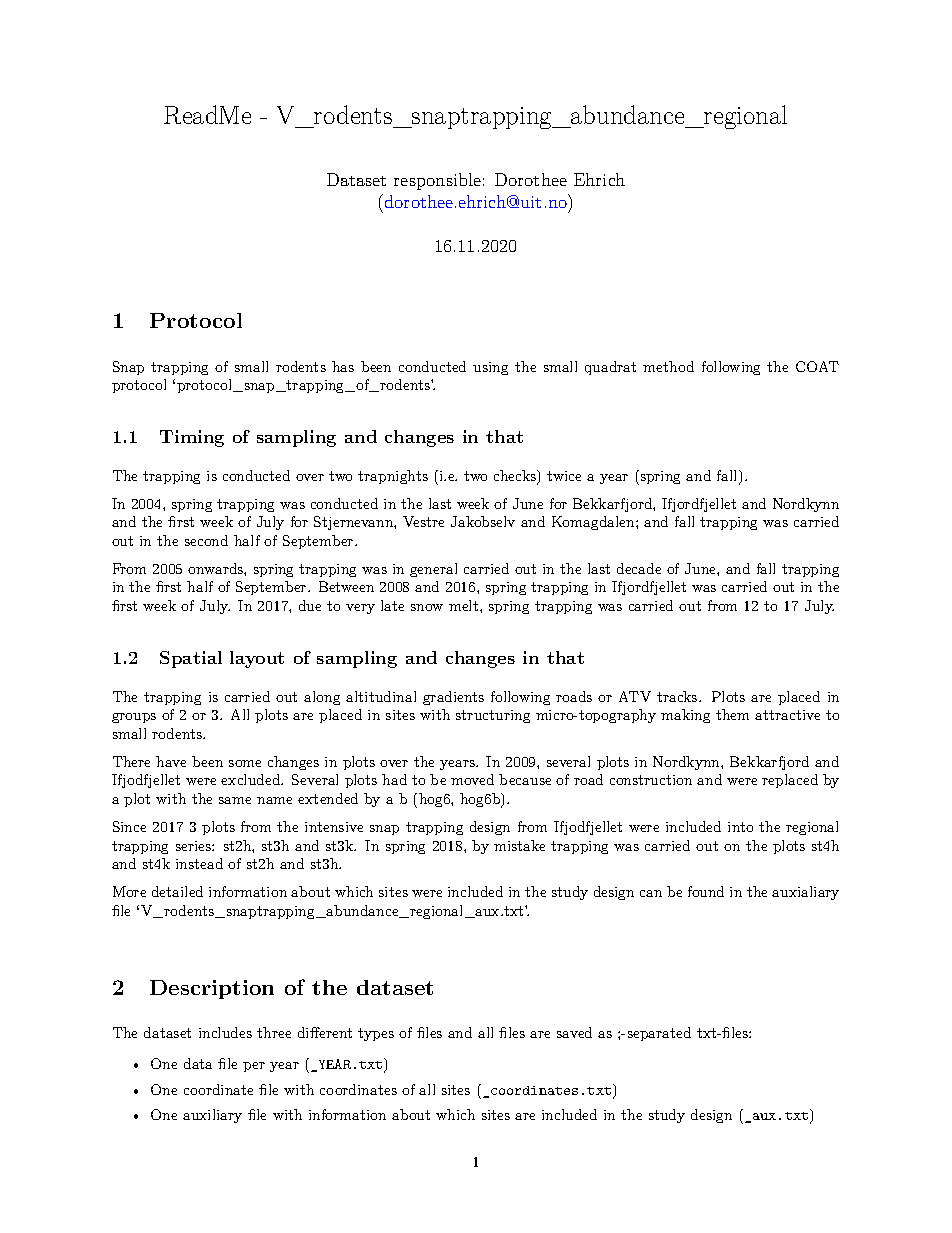 This screenshot has height=1233, width=952. Describe the element at coordinates (192, 438) in the screenshot. I see `Timing` at that location.
